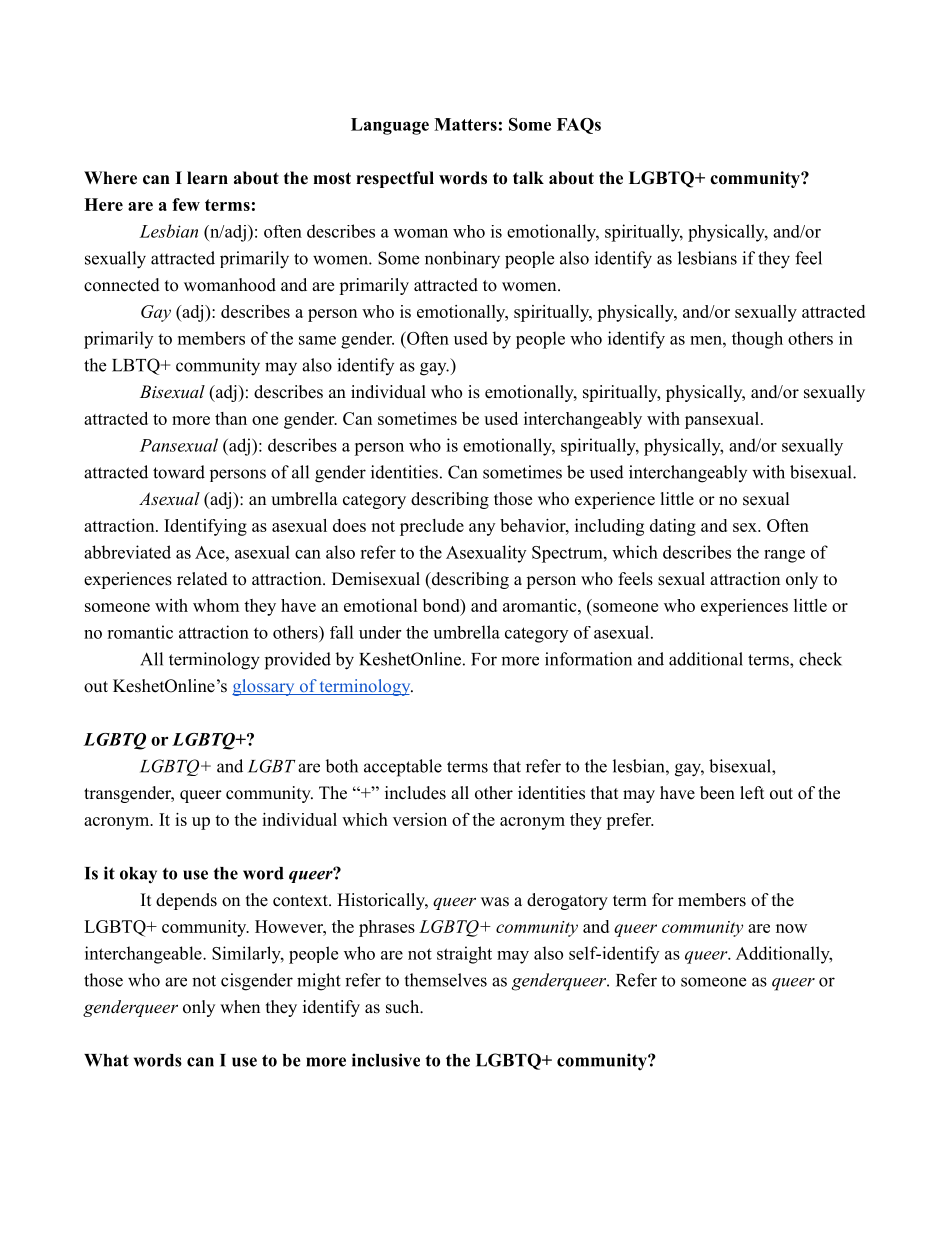 Image resolution: width=952 pixels, height=1233 pixels. I want to click on okay, so click(138, 875).
